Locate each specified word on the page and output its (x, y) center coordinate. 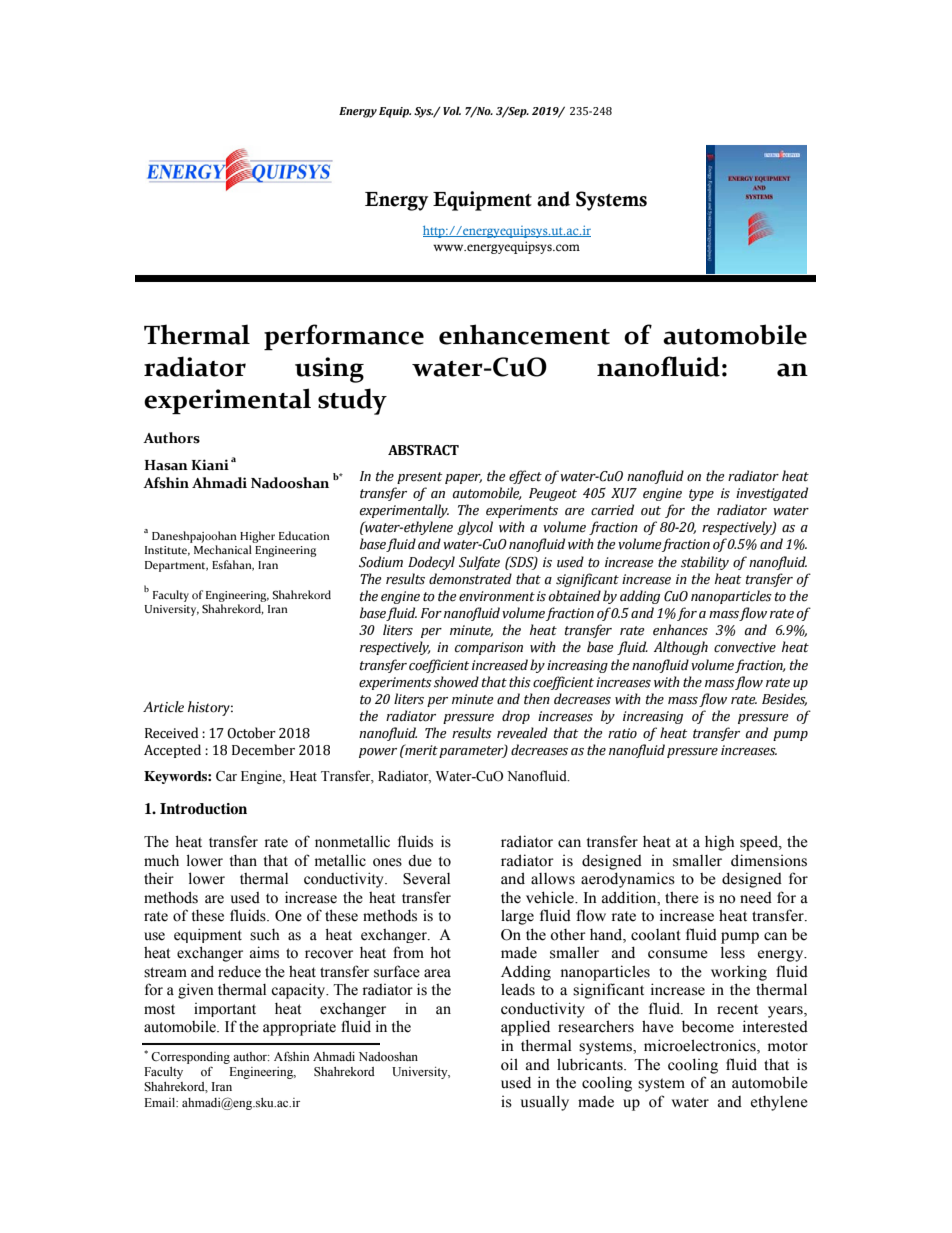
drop (516, 717)
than (243, 860)
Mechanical (223, 549)
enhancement (524, 334)
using (329, 370)
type (701, 495)
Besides (784, 699)
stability (705, 563)
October (251, 733)
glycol (475, 528)
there (682, 897)
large (517, 917)
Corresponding (190, 1059)
